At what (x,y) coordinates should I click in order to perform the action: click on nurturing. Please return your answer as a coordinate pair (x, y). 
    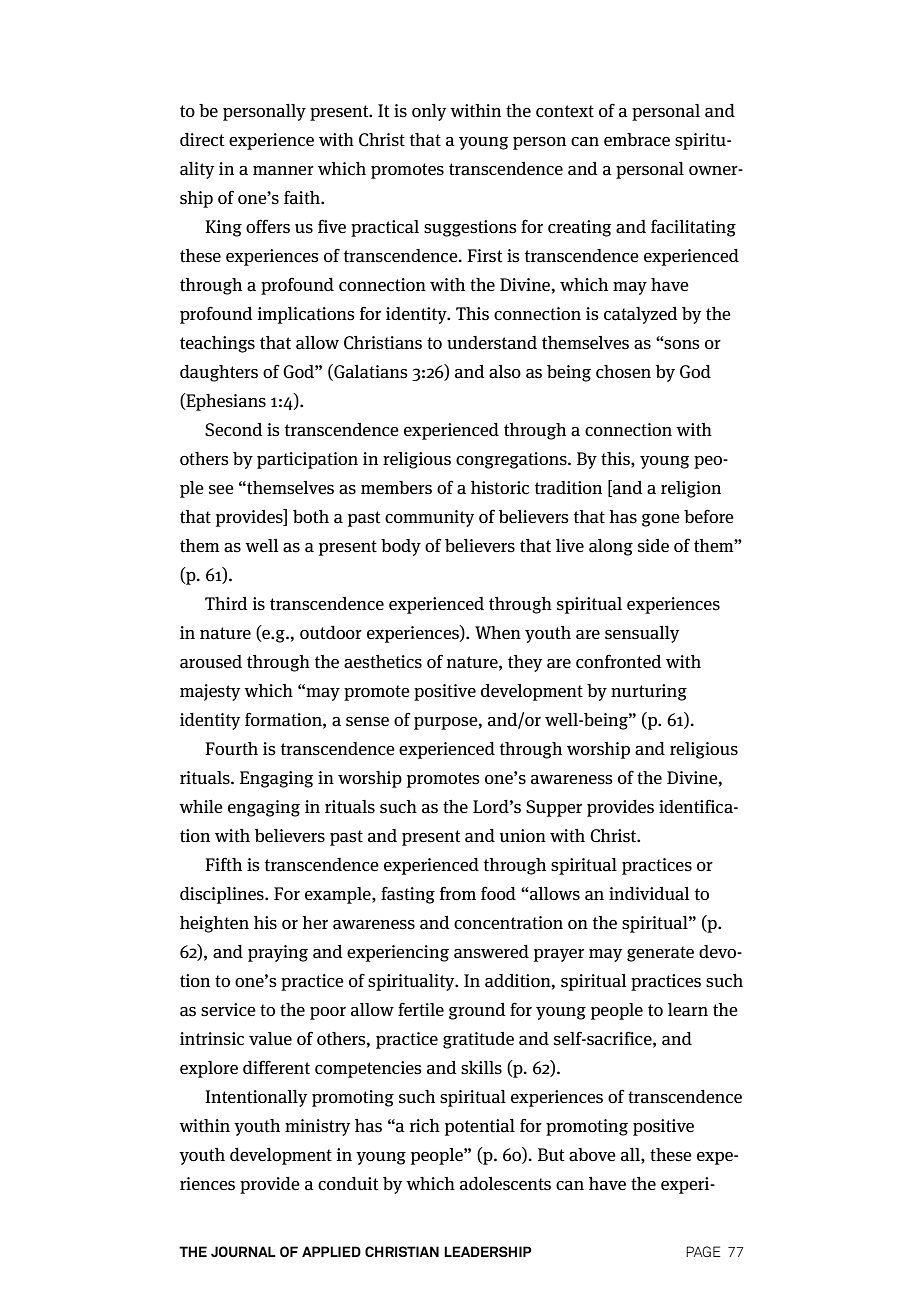
    Looking at the image, I should click on (649, 692).
